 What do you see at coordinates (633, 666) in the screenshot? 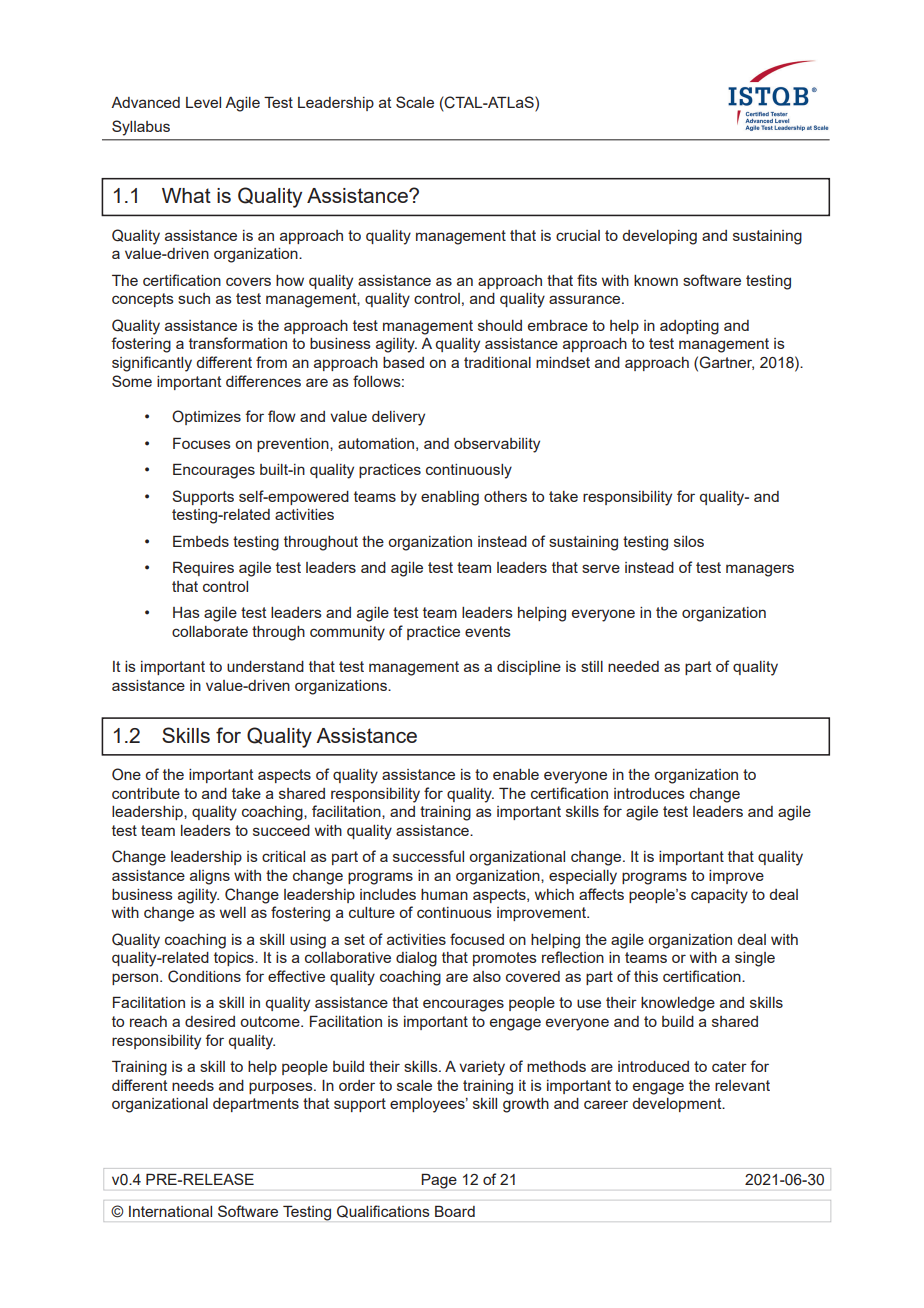
I see `needed` at bounding box center [633, 666].
